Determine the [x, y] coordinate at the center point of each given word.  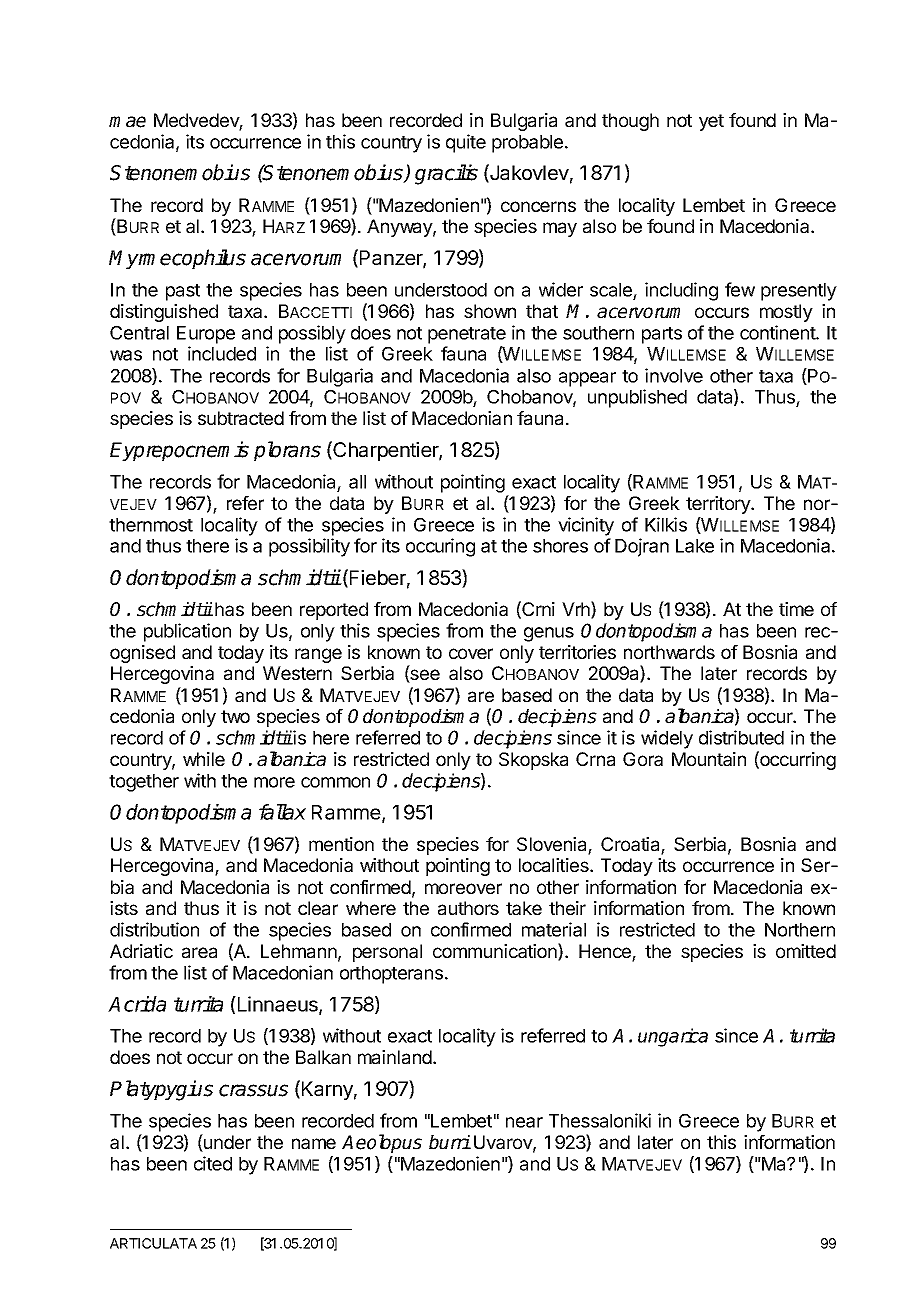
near [524, 1122]
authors [468, 908]
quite [466, 143]
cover [471, 653]
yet [711, 122]
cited [213, 1163]
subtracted [241, 418]
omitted [806, 951]
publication [187, 632]
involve [674, 375]
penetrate [467, 335]
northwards [669, 652]
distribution [154, 929]
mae [127, 122]
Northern [800, 930]
